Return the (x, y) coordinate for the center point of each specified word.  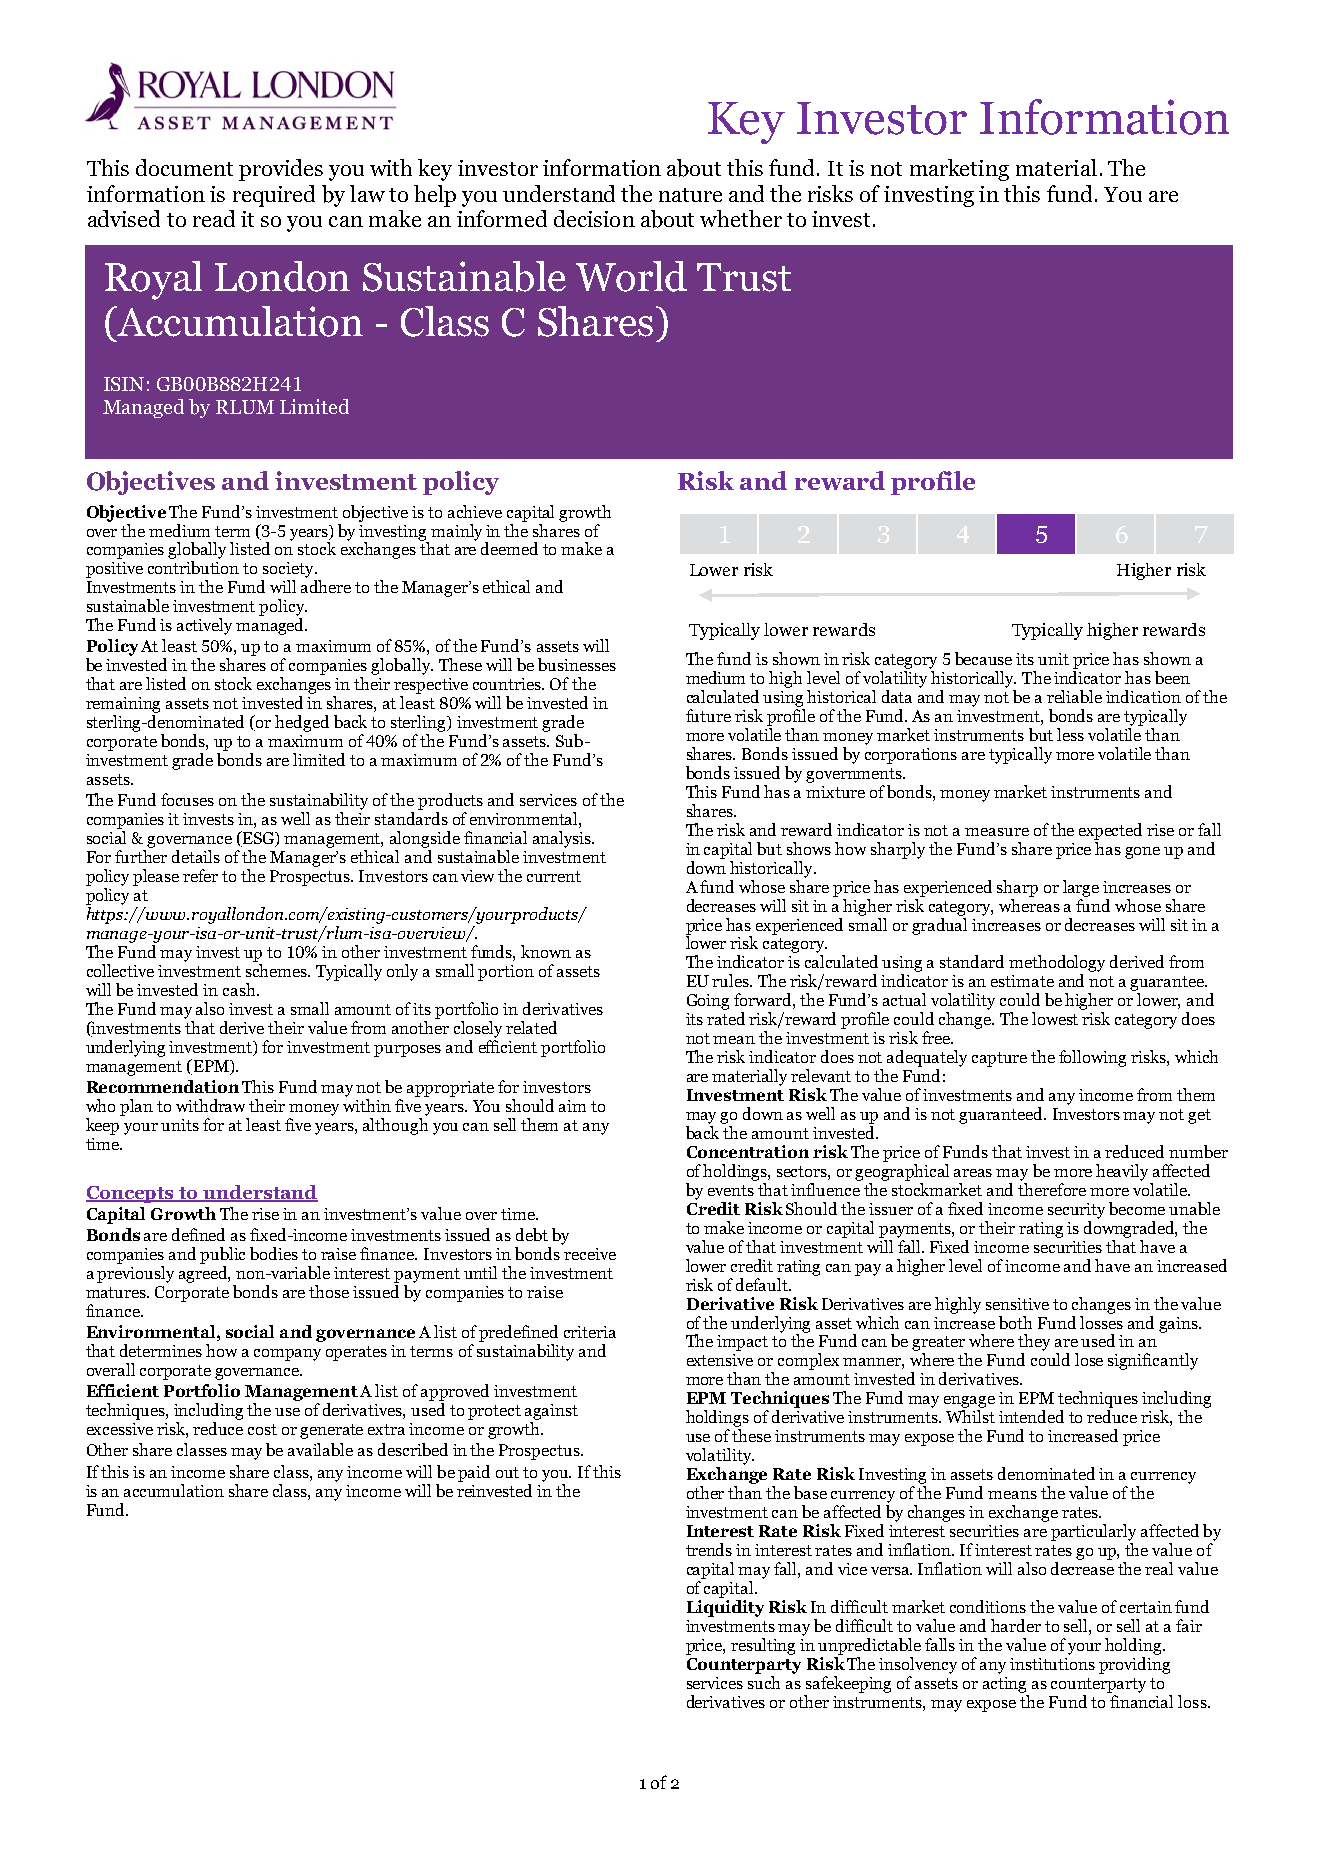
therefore (1052, 1189)
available (320, 1449)
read (214, 218)
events (731, 1190)
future (708, 715)
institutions (1052, 1664)
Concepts (131, 1194)
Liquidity (725, 1608)
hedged (302, 723)
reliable (1074, 696)
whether (741, 218)
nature (690, 195)
